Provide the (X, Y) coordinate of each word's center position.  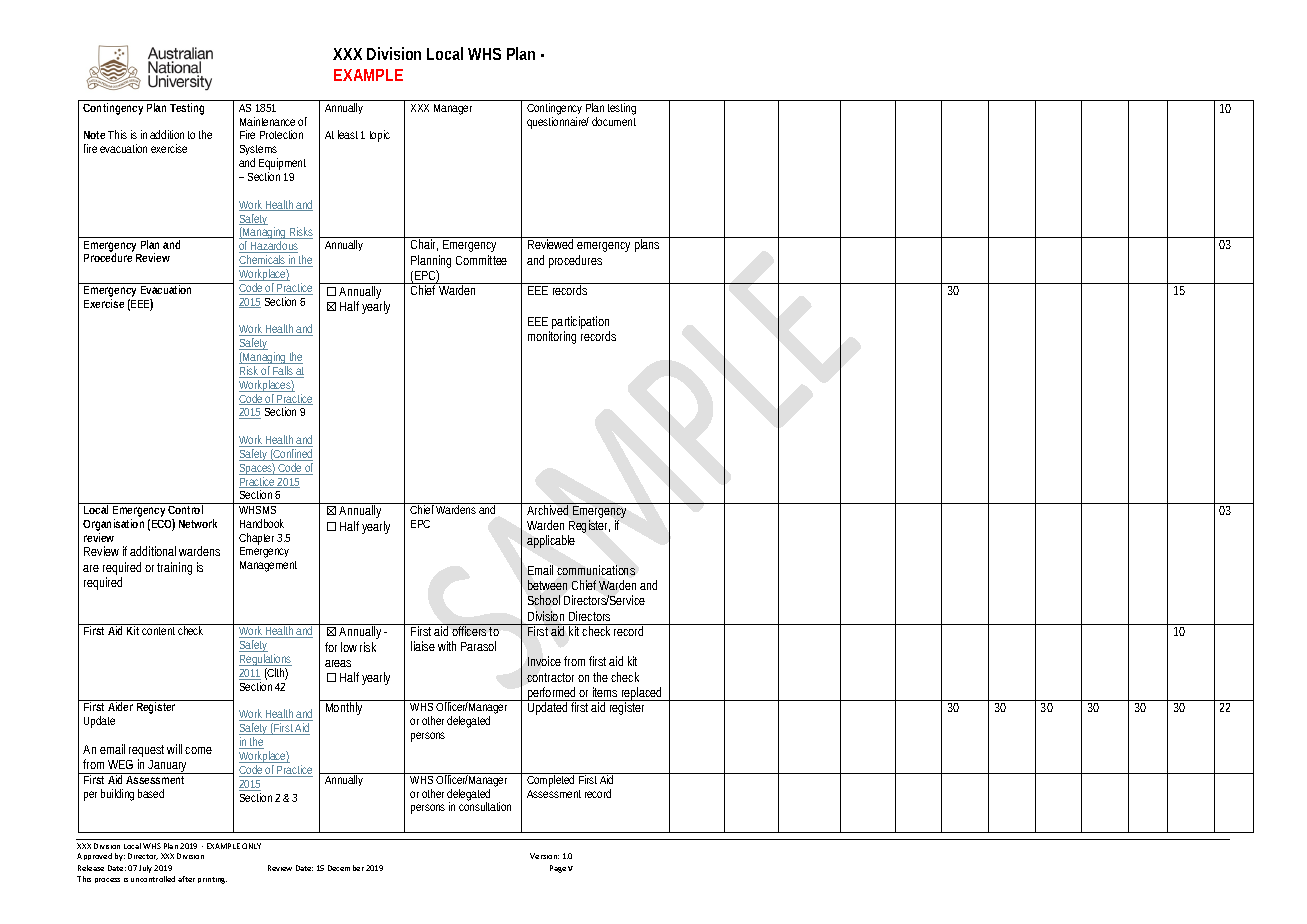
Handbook (262, 523)
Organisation (113, 526)
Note (94, 135)
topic (380, 136)
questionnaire (558, 123)
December (346, 868)
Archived (548, 509)
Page (558, 869)
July (147, 869)
